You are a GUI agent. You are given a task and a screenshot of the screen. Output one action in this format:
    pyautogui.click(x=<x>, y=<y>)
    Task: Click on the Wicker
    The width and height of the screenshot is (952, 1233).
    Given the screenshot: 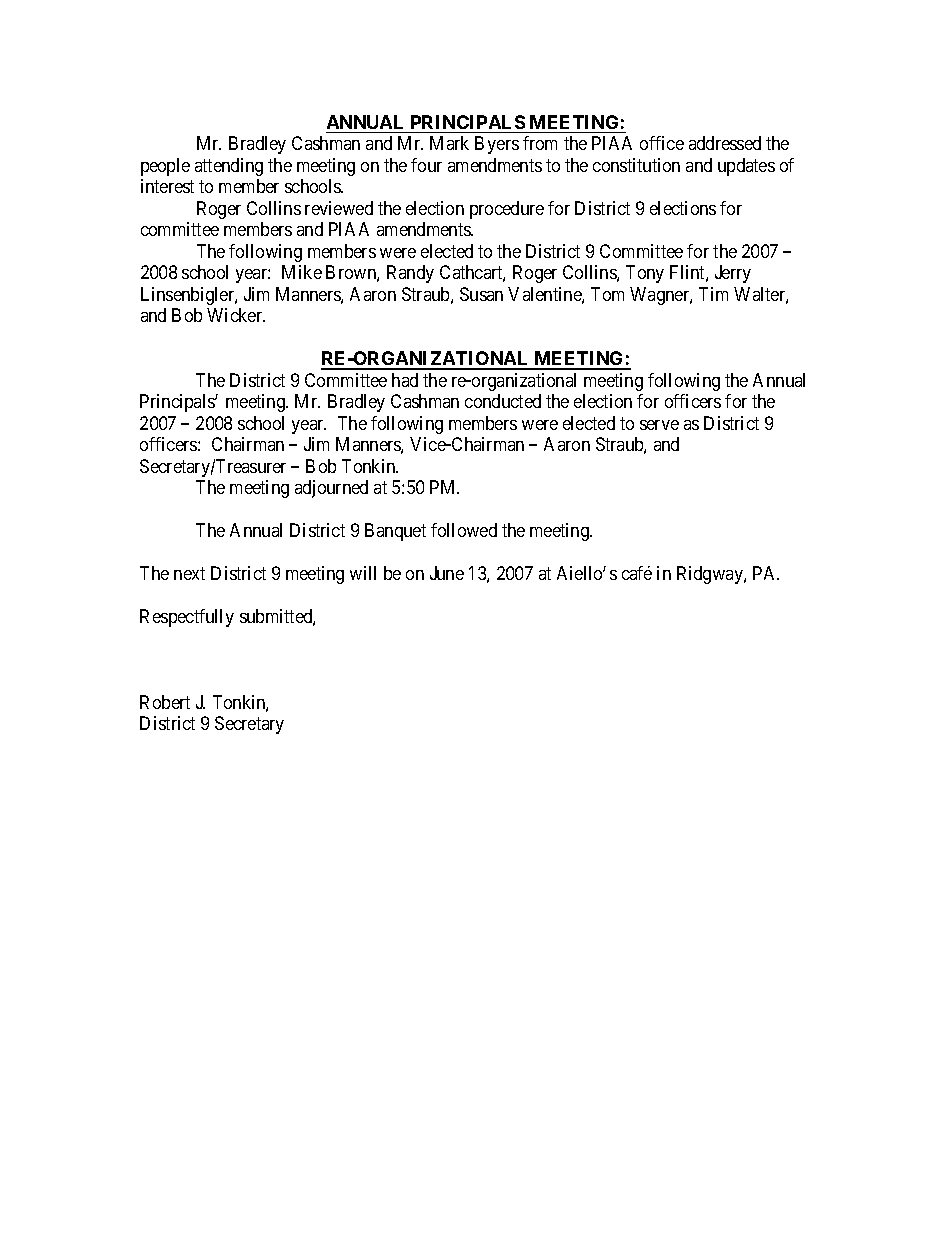 What is the action you would take?
    pyautogui.click(x=236, y=315)
